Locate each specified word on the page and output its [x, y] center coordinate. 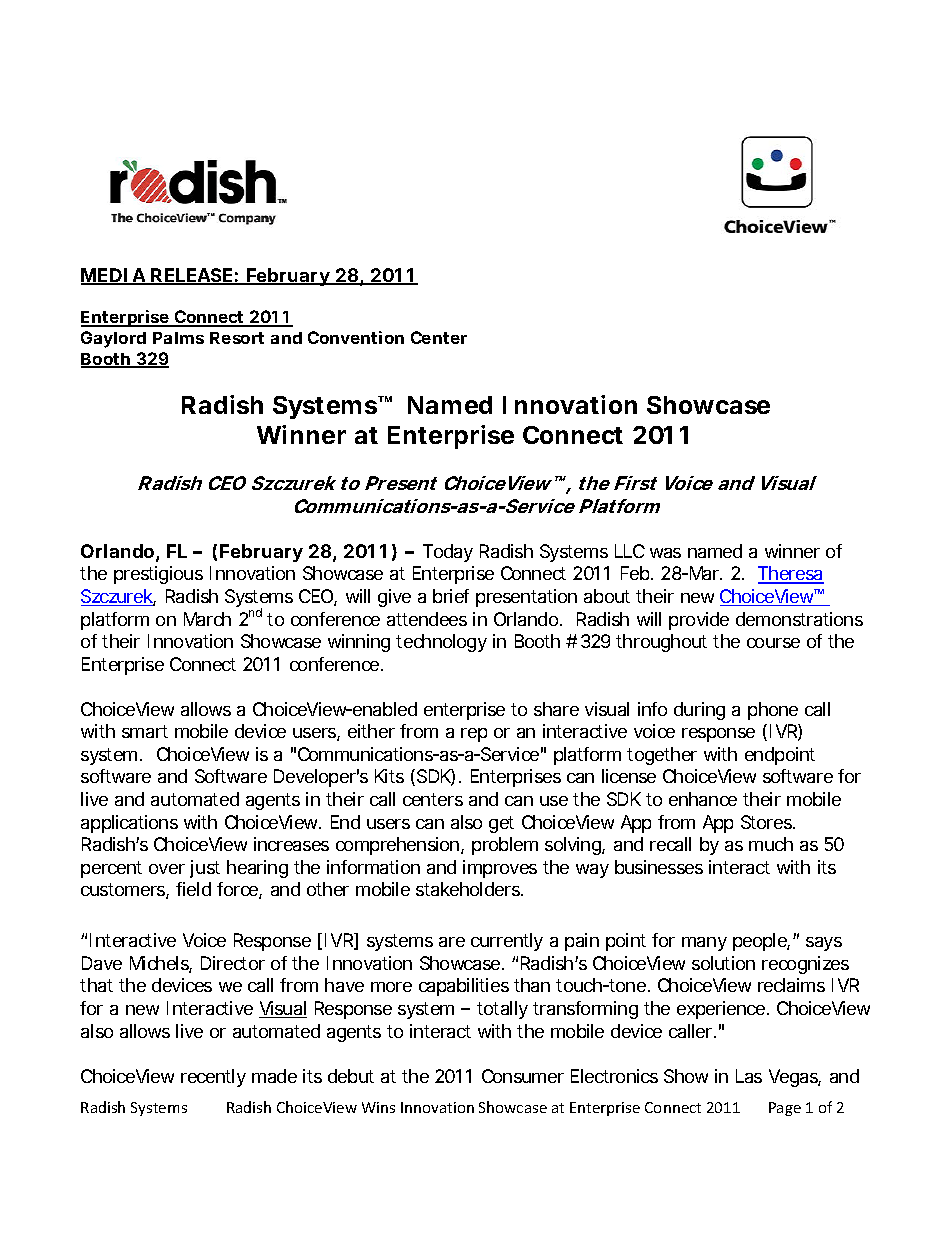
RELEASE [192, 276]
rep [474, 735]
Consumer [523, 1076]
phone [773, 711]
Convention [356, 337]
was [665, 553]
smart [145, 731]
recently [213, 1078]
